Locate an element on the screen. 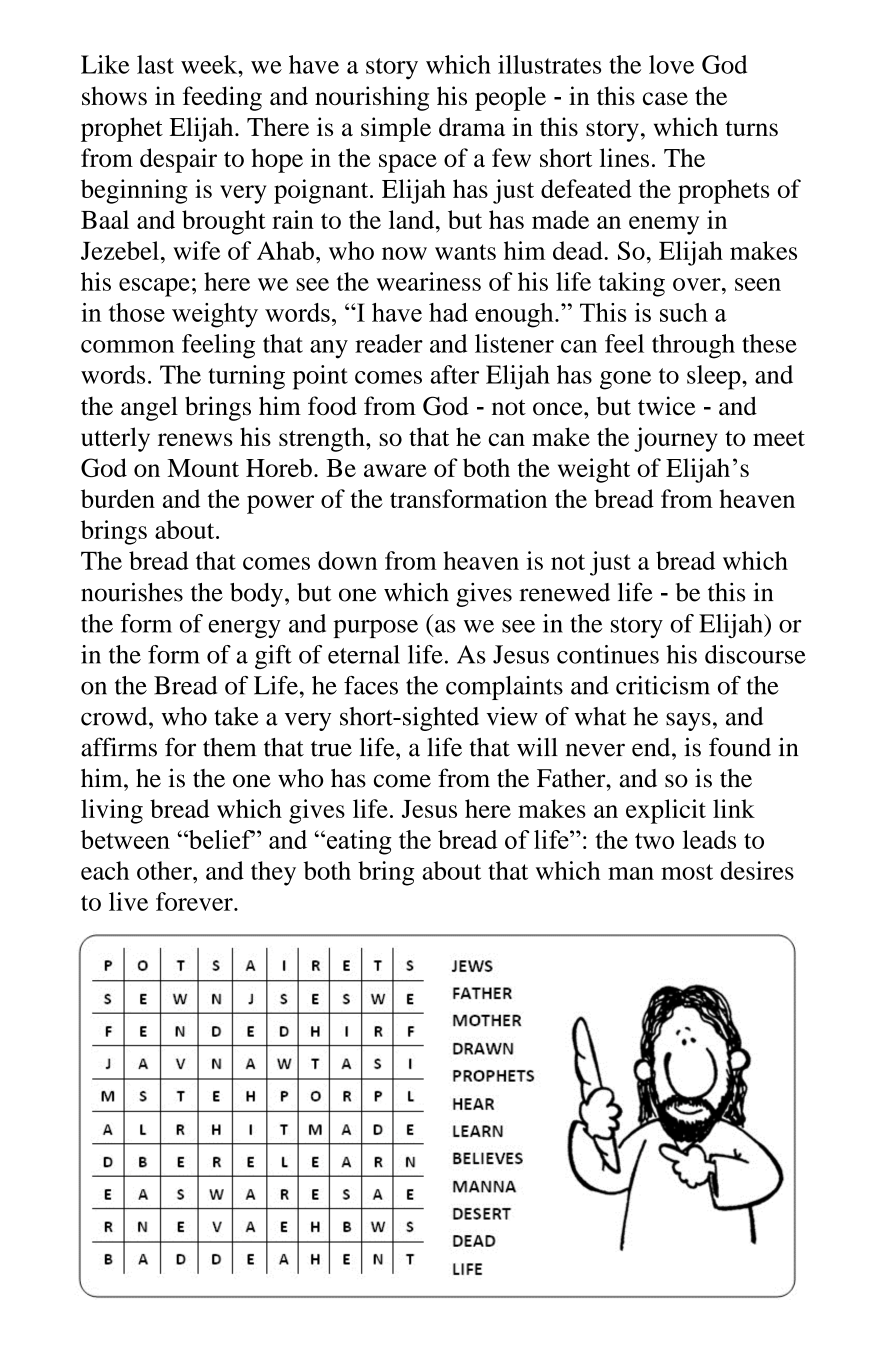 The image size is (887, 1372). discourse is located at coordinates (755, 654).
